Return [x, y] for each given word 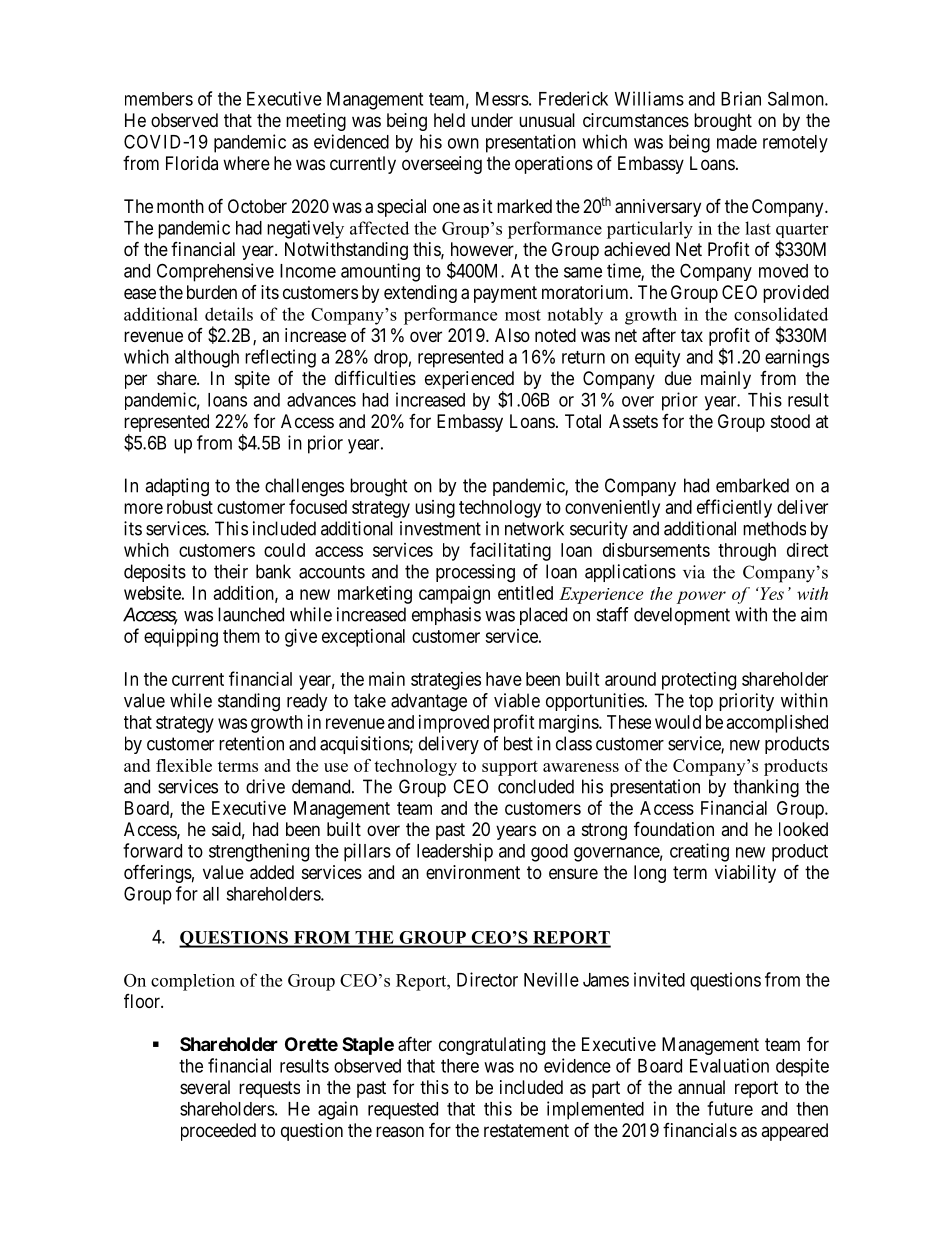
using [435, 509]
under [492, 120]
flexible [184, 765]
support [510, 768]
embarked [752, 485]
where [246, 163]
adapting [177, 487]
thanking [766, 788]
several [205, 1087]
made [737, 142]
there [460, 1066]
